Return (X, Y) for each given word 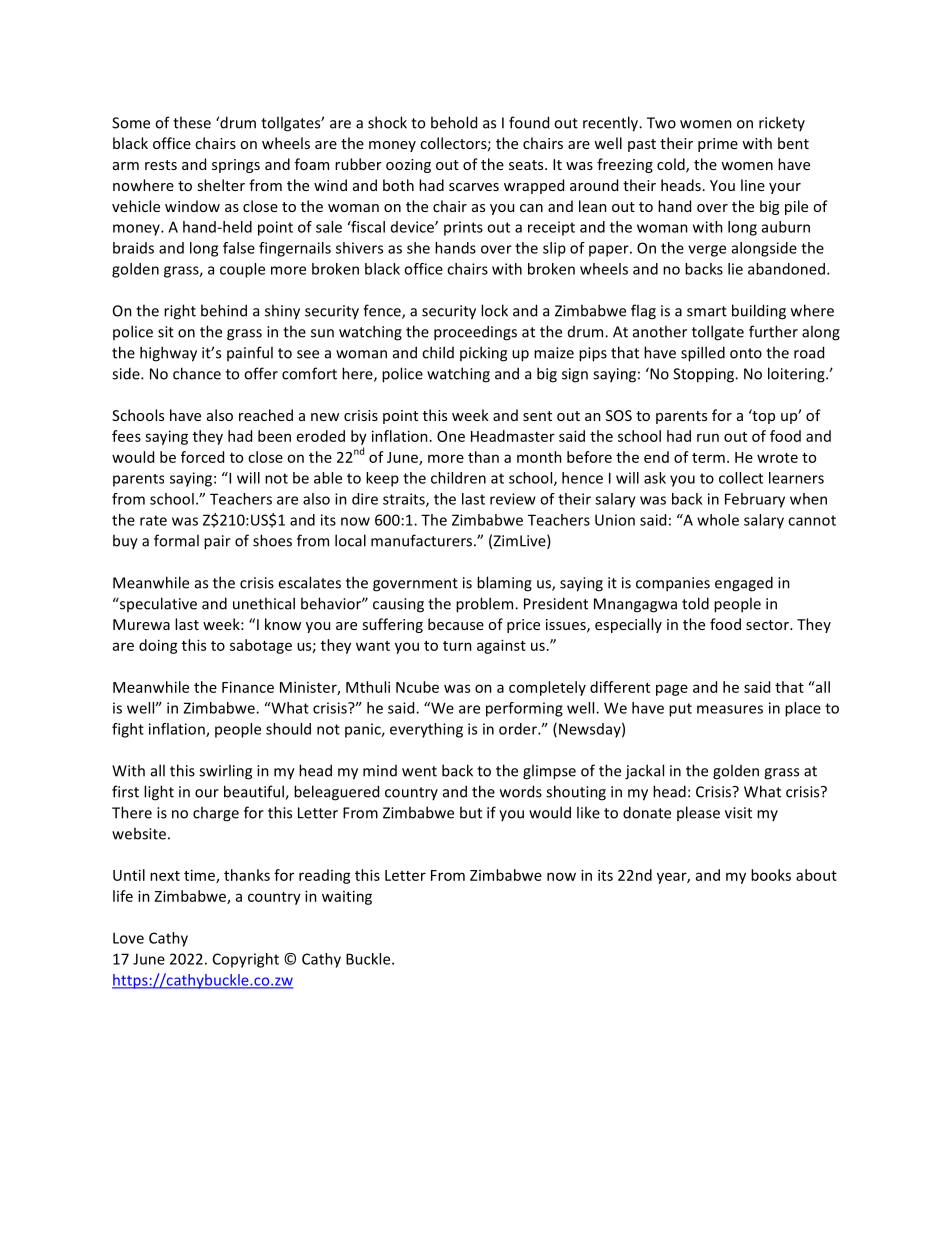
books (771, 875)
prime (718, 145)
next (165, 876)
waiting (347, 897)
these (192, 122)
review (513, 499)
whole (718, 520)
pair (217, 542)
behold (454, 122)
